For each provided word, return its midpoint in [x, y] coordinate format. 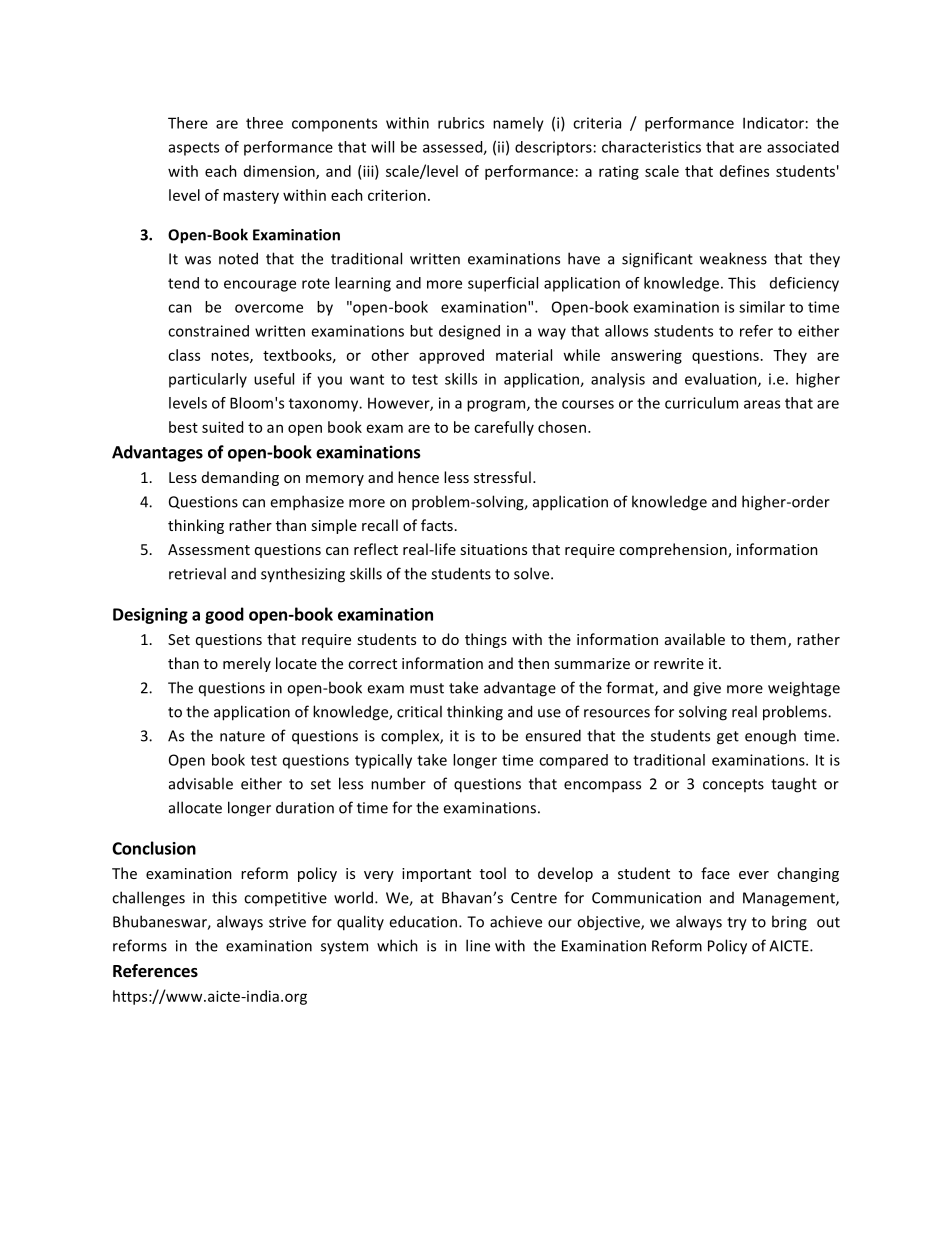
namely [518, 124]
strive [287, 922]
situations [493, 549]
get [728, 738]
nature [242, 736]
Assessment [209, 549]
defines [744, 171]
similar [762, 307]
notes [231, 357]
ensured [553, 735]
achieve [516, 921]
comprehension [674, 550]
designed [469, 332]
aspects [194, 149]
